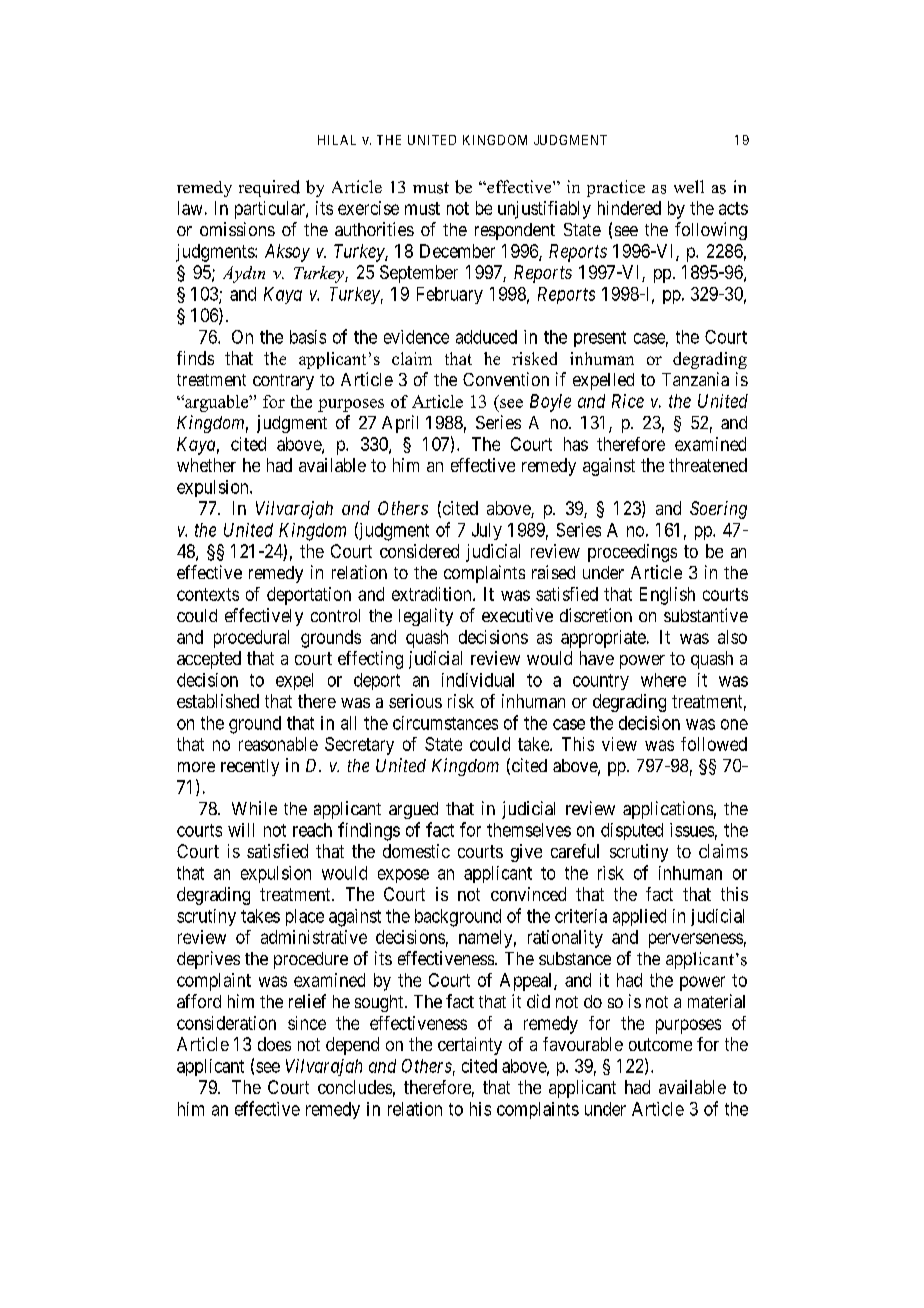  I want to click on whether, so click(206, 465).
